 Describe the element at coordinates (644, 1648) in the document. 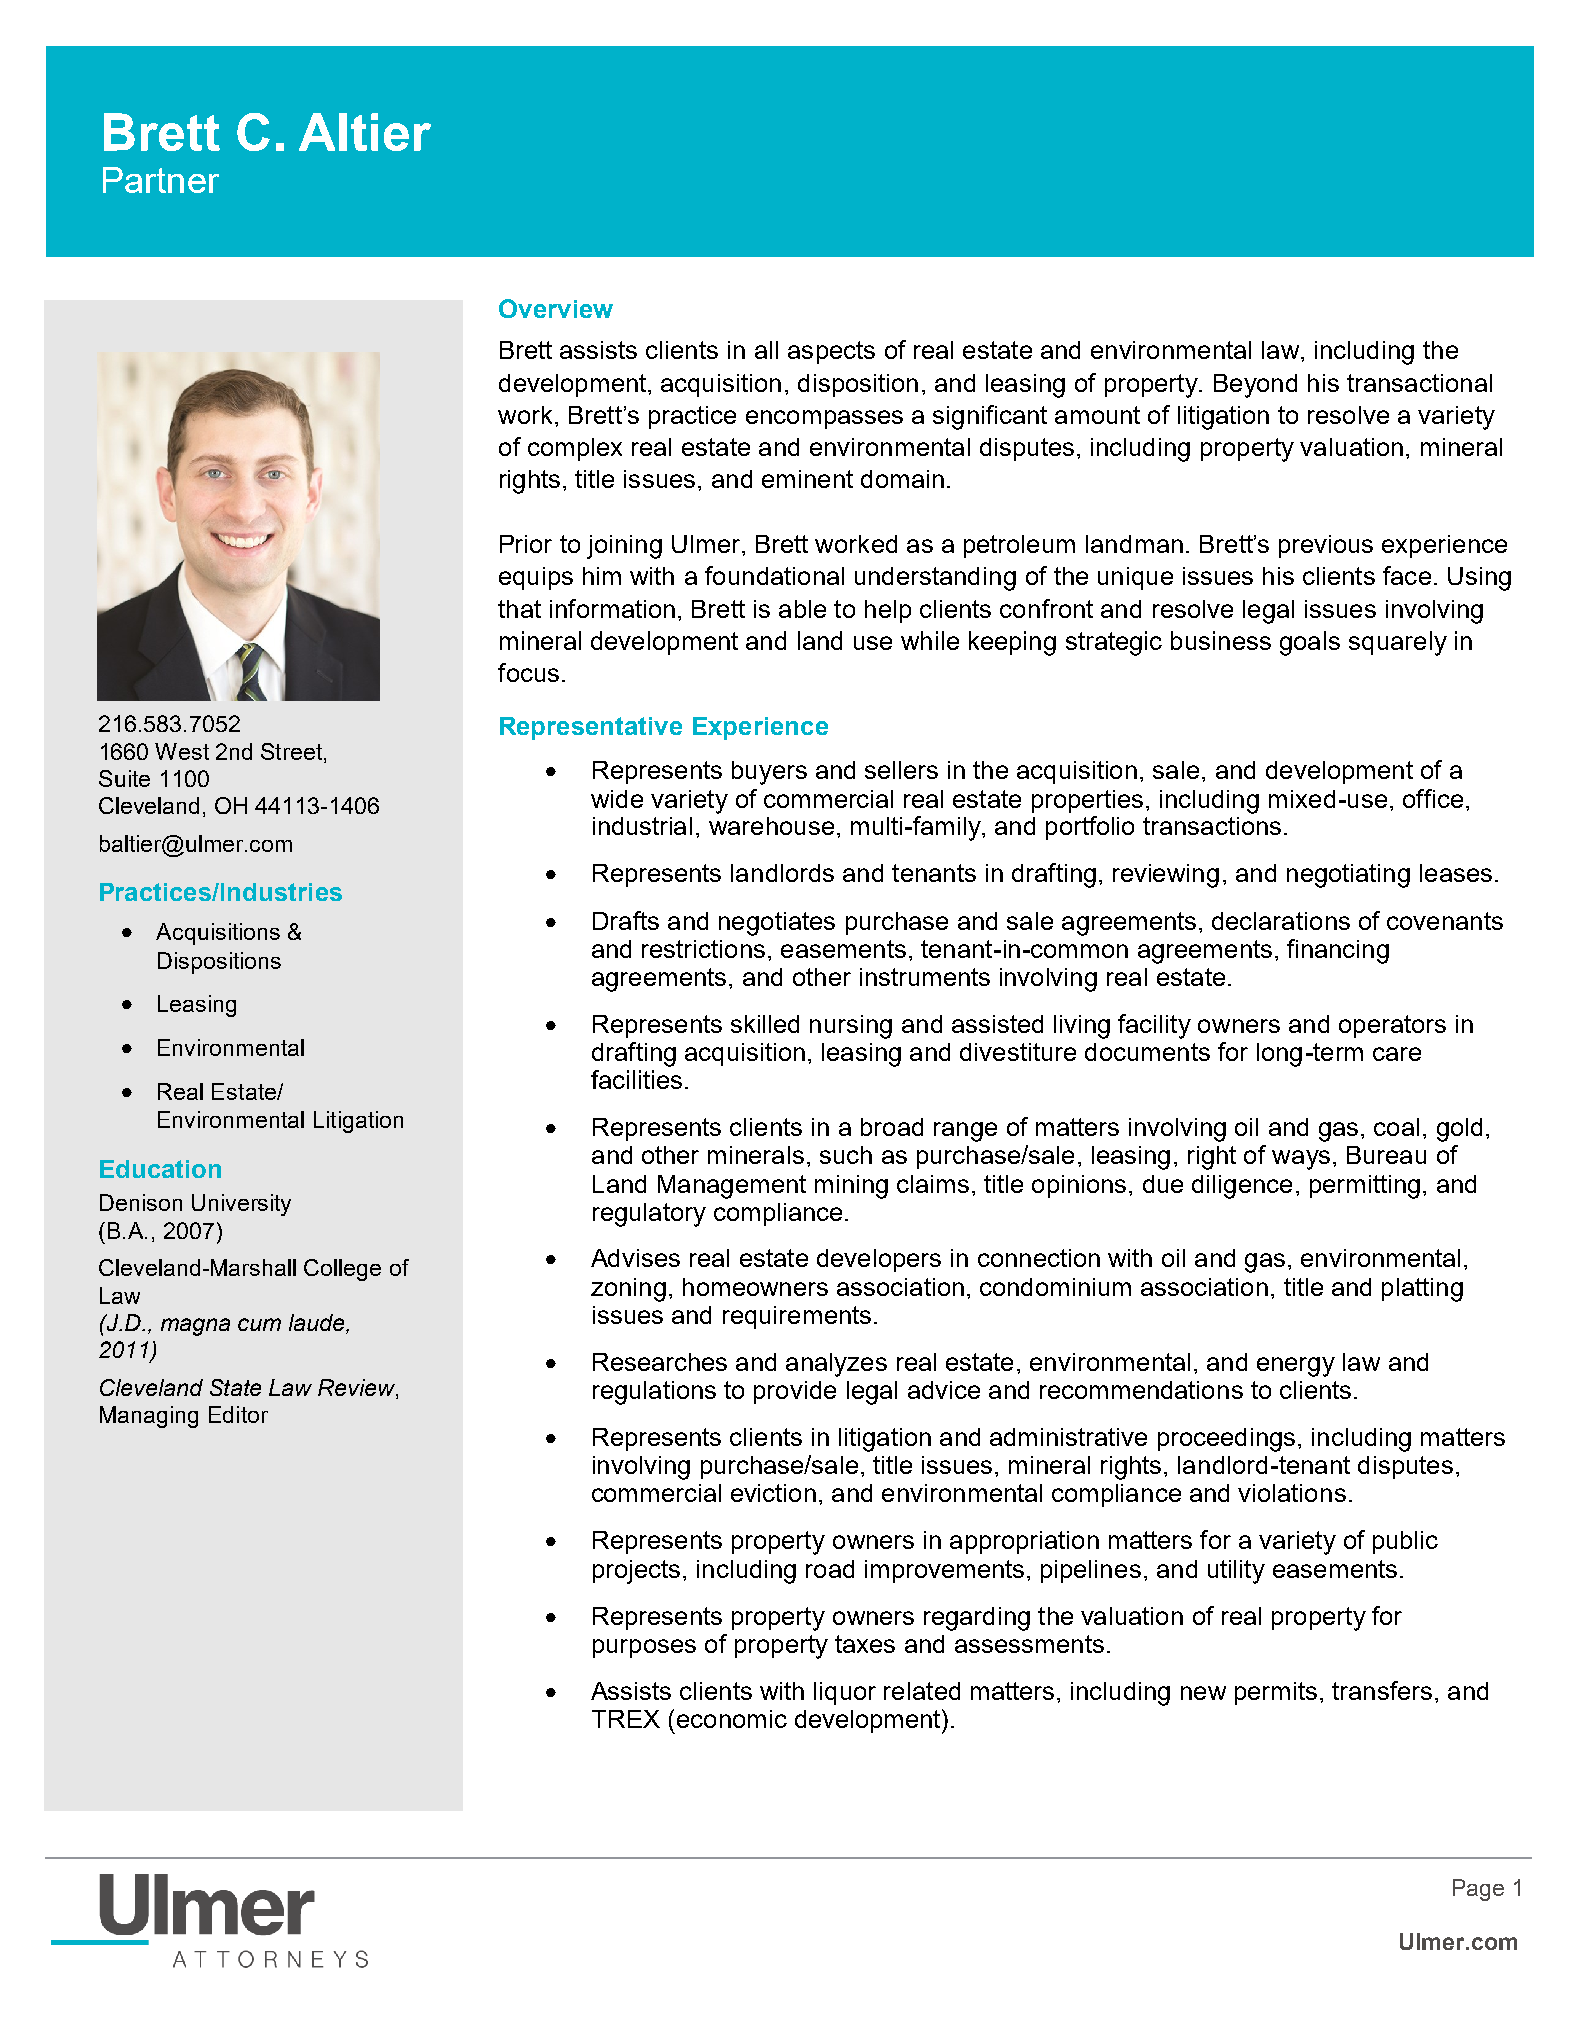

I see `purposes` at that location.
